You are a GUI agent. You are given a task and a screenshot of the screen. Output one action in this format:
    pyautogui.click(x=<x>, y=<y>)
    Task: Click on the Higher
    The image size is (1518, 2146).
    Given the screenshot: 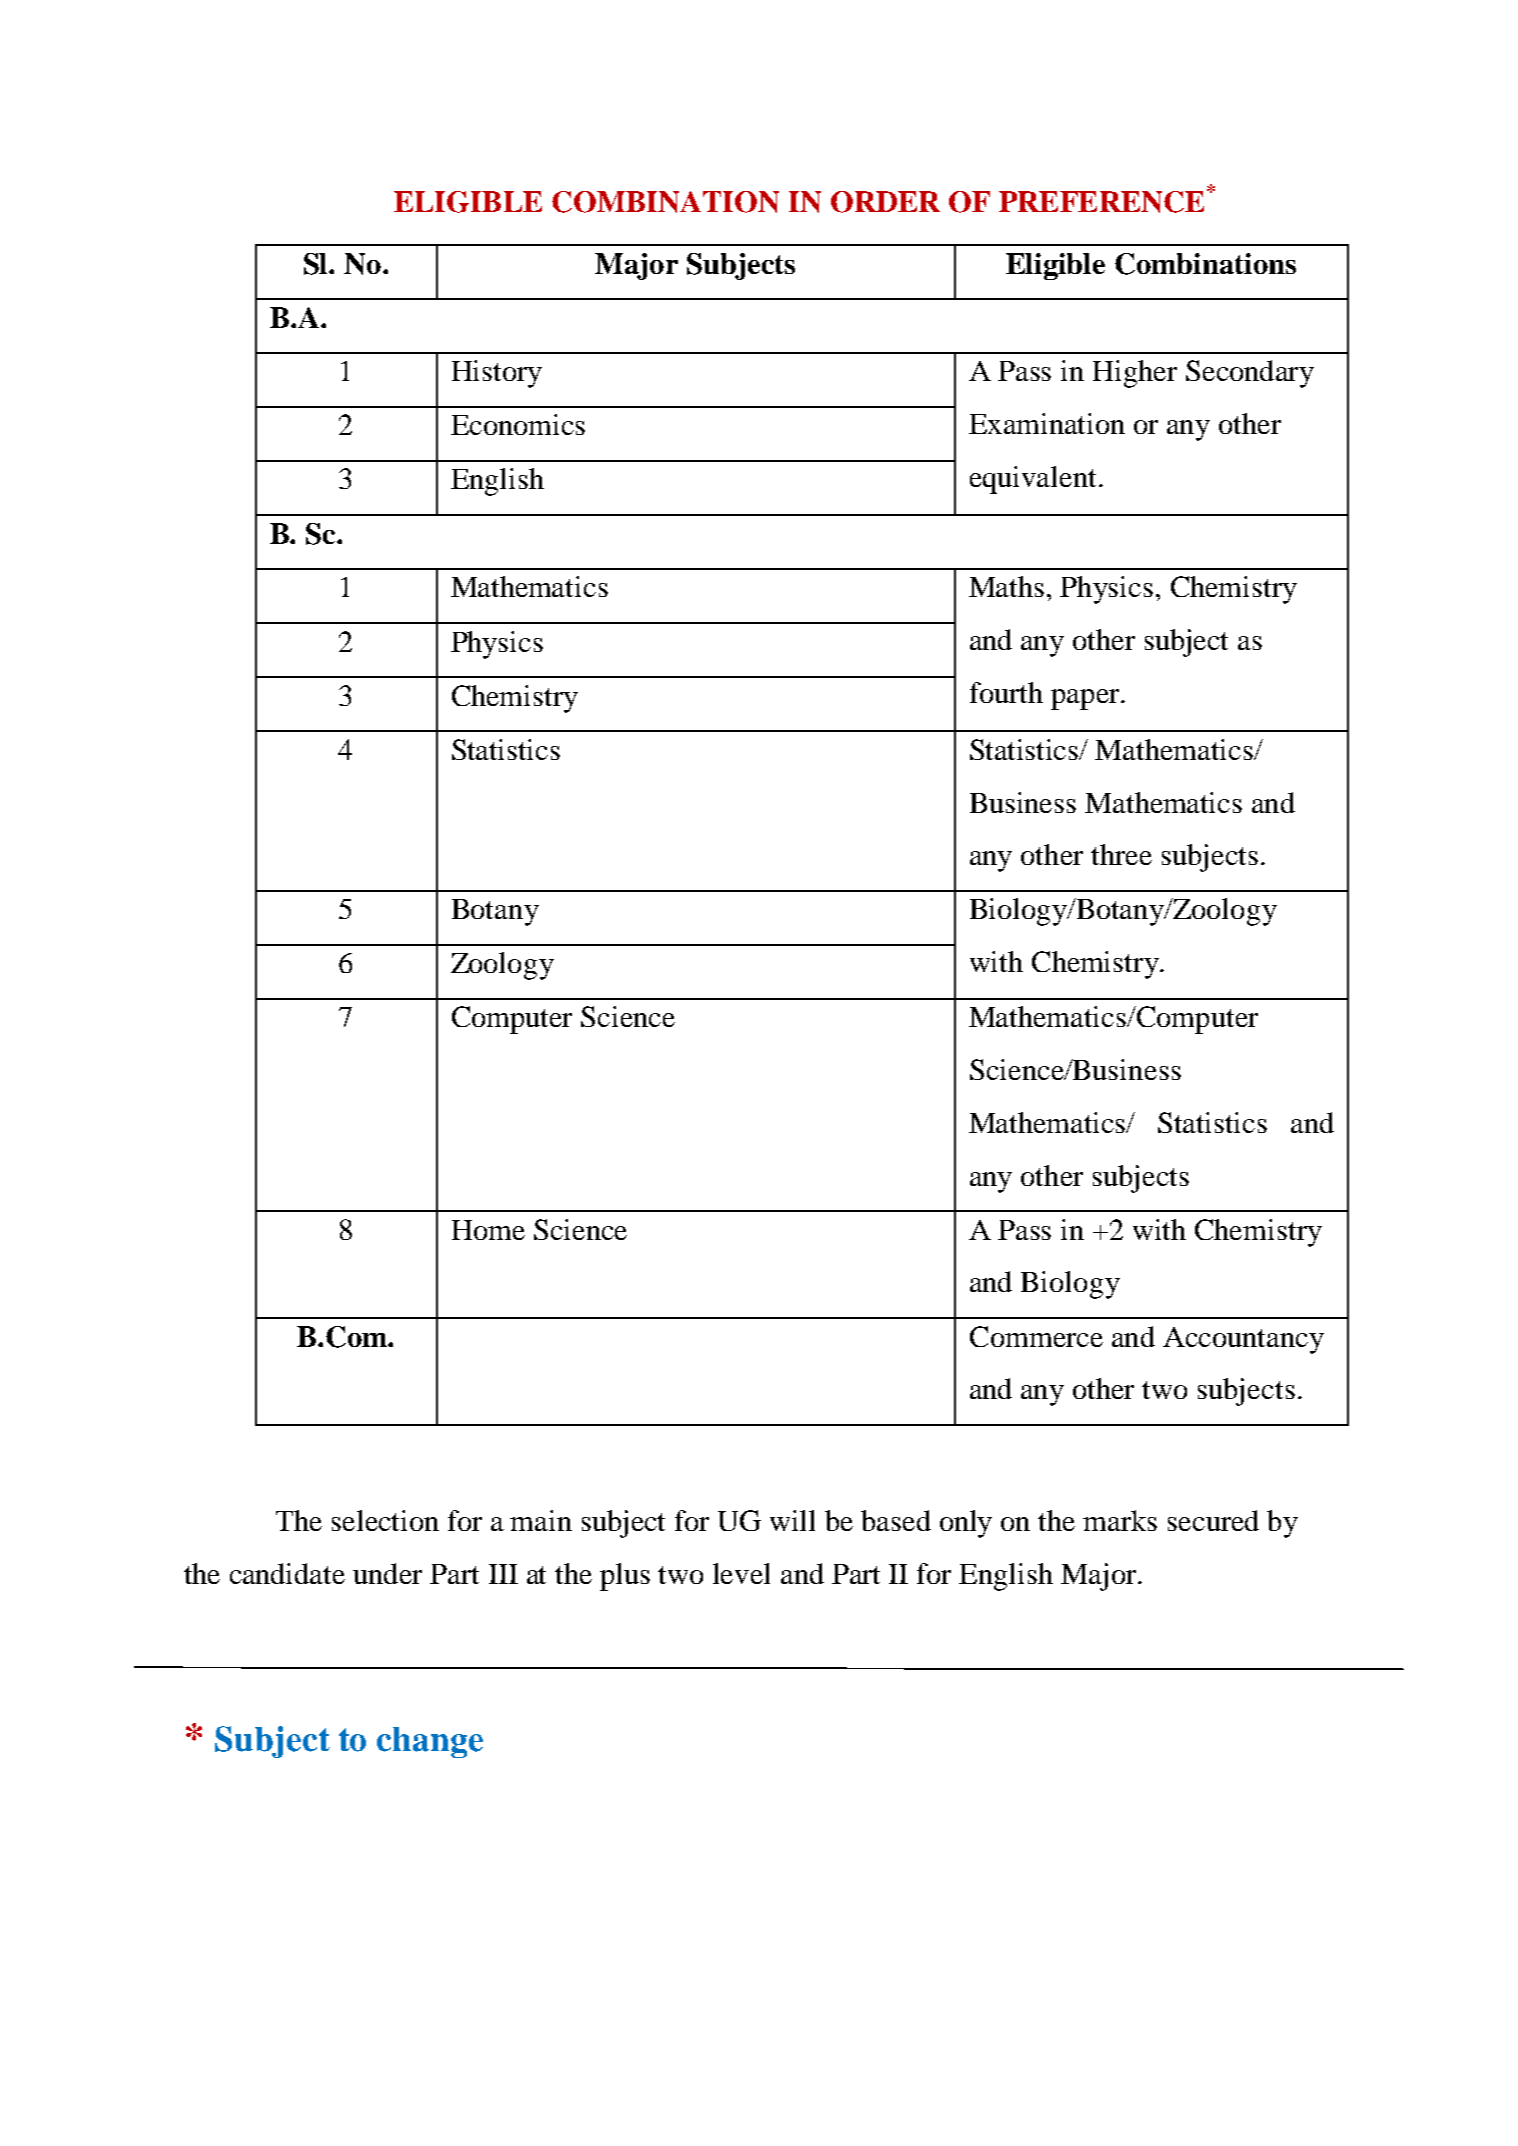 What is the action you would take?
    pyautogui.click(x=1135, y=374)
